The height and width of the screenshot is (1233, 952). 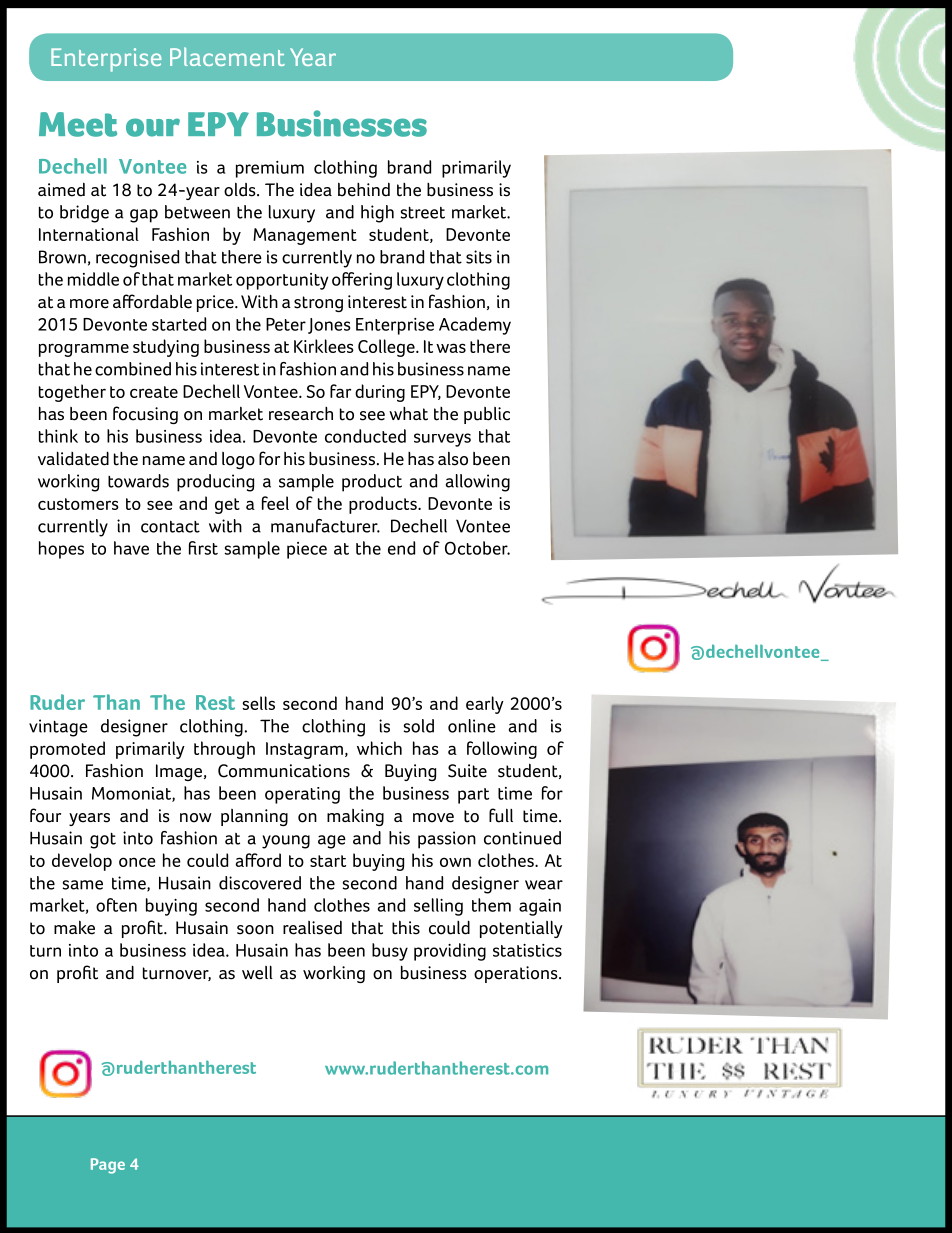 I want to click on Placement, so click(x=227, y=56).
